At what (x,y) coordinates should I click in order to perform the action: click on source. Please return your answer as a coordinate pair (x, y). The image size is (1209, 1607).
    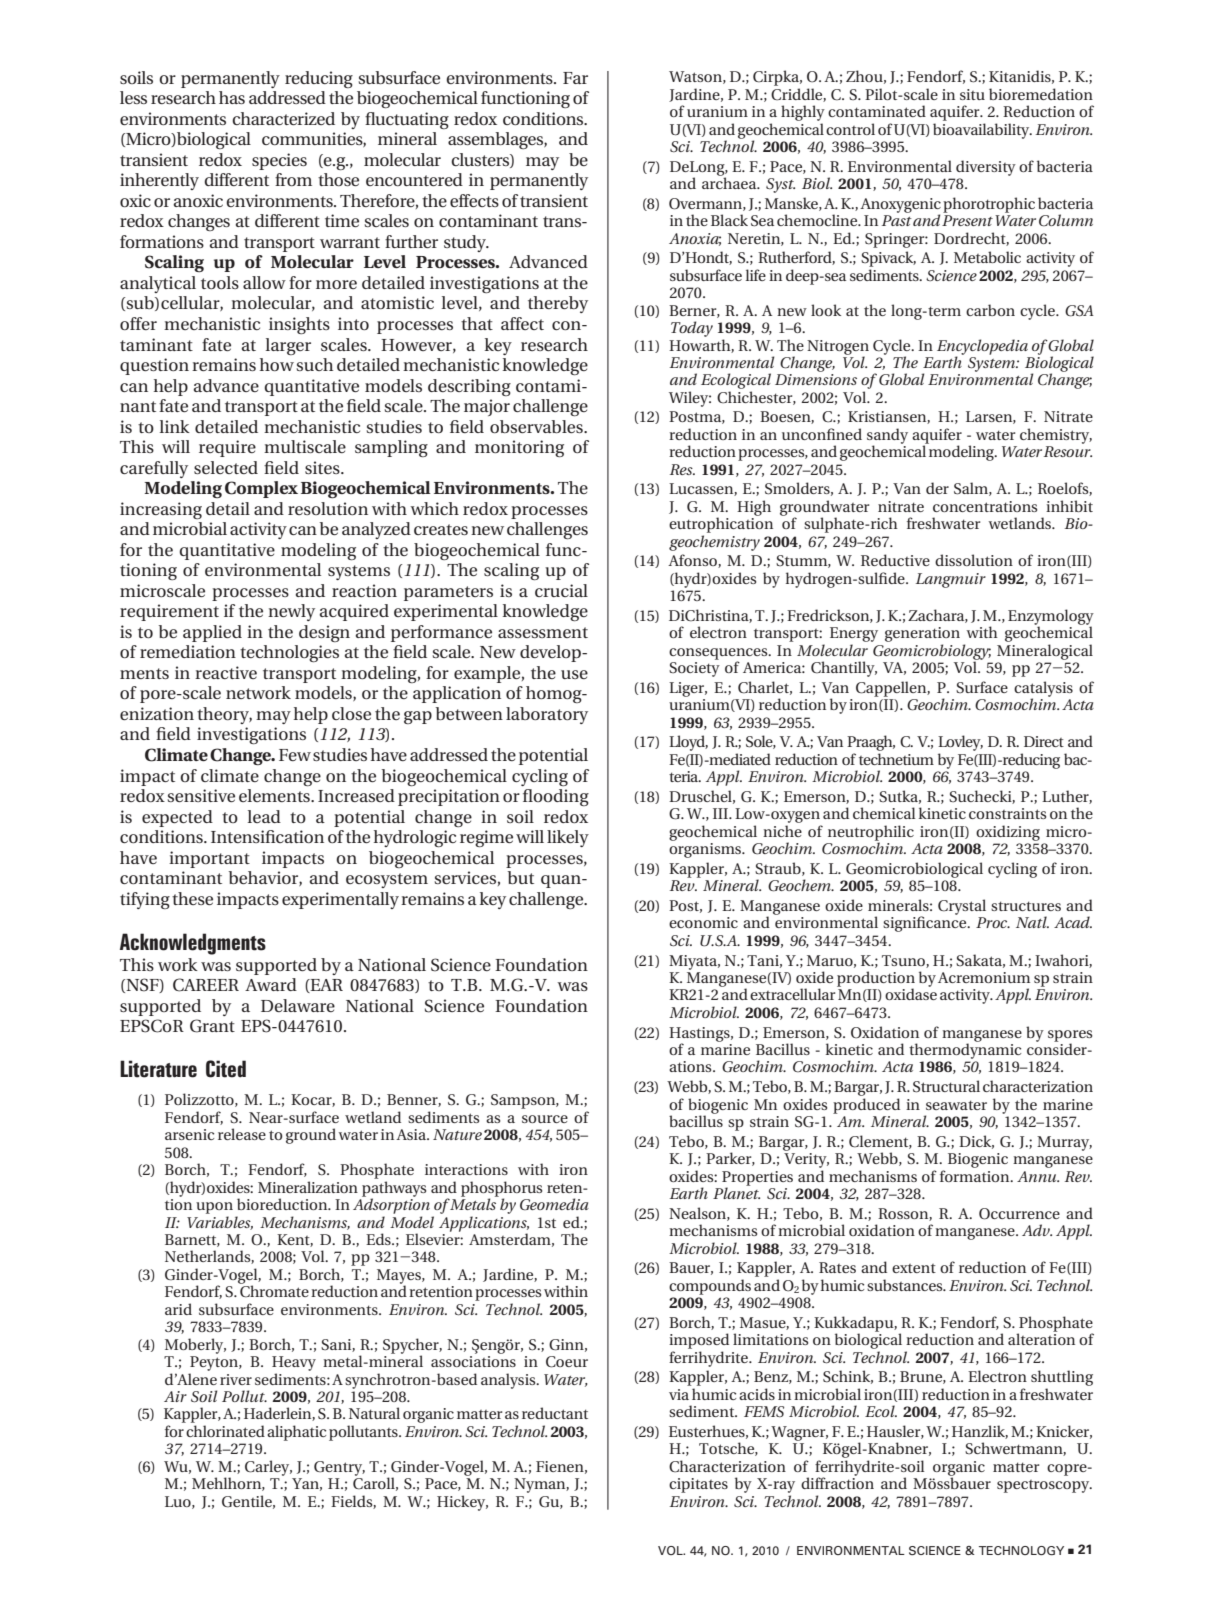
    Looking at the image, I should click on (545, 1119).
